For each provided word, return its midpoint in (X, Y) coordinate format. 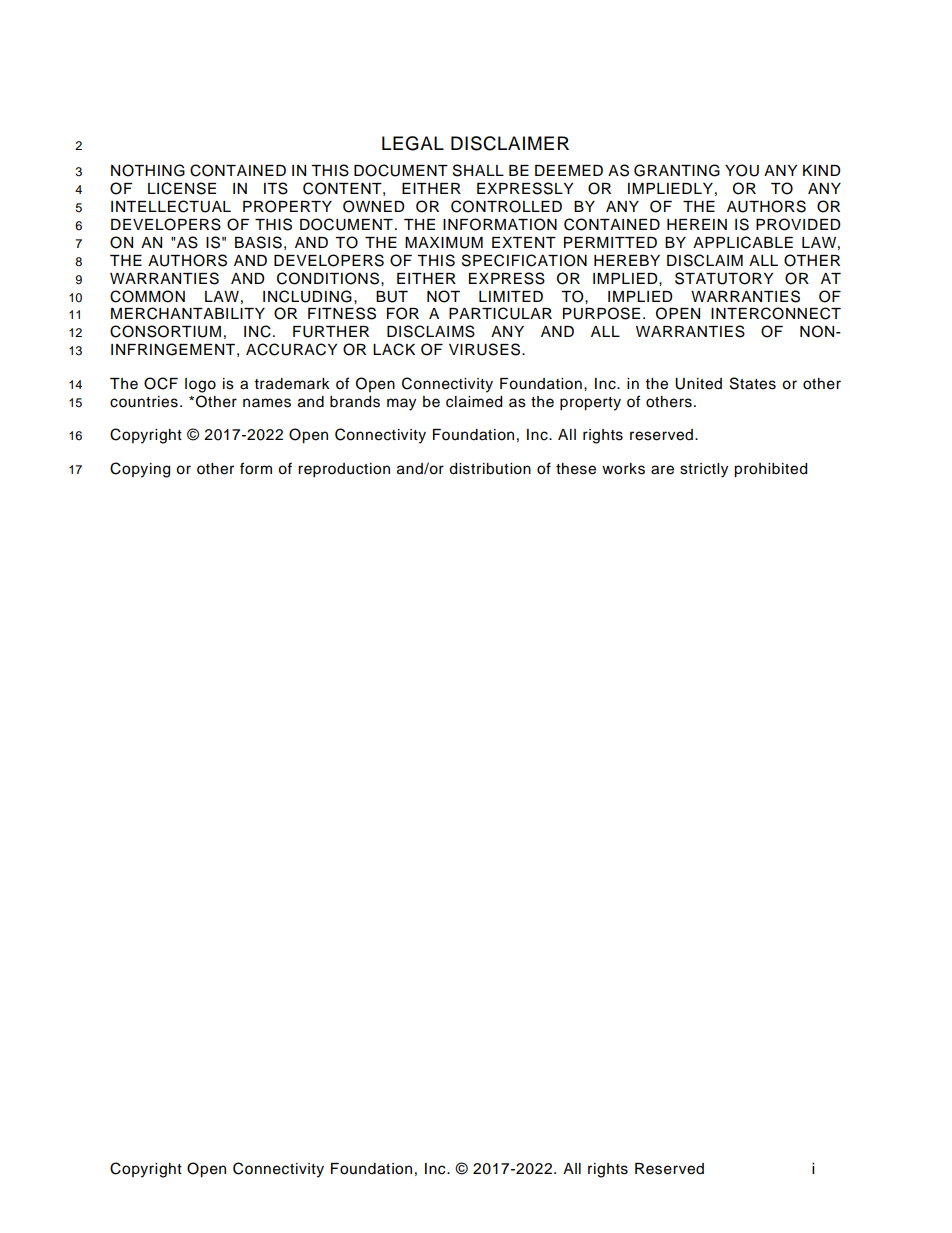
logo (200, 385)
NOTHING (148, 170)
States (753, 383)
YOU (742, 170)
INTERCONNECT (776, 313)
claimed (474, 402)
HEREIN (697, 224)
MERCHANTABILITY (188, 313)
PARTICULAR (500, 313)
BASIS (258, 242)
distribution (490, 469)
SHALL (478, 170)
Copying (140, 470)
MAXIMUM (444, 243)
